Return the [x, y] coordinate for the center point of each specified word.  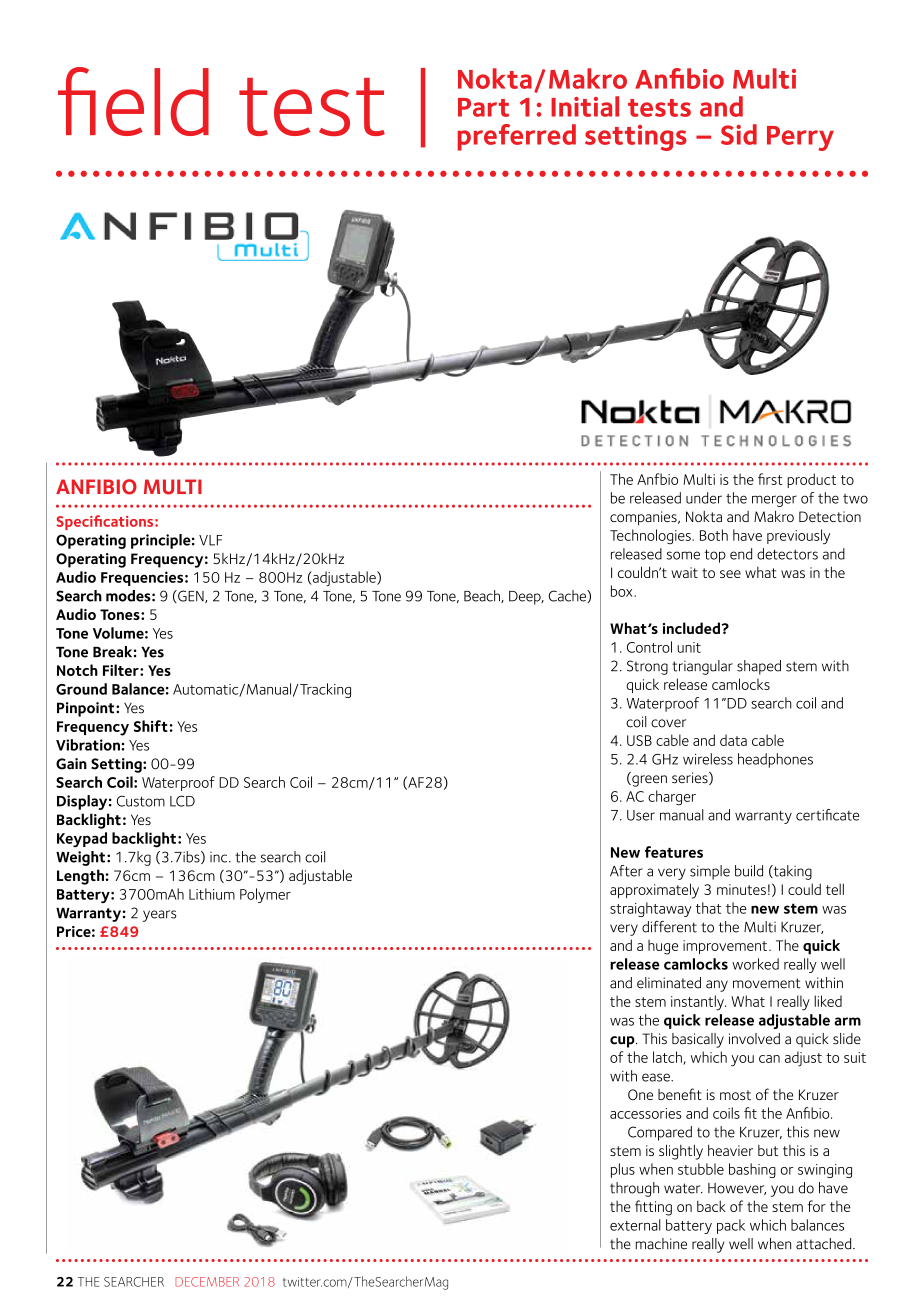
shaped [759, 667]
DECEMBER [207, 1282]
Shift [151, 726]
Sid [739, 134]
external [635, 1225]
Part [483, 107]
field [133, 101]
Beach [483, 596]
